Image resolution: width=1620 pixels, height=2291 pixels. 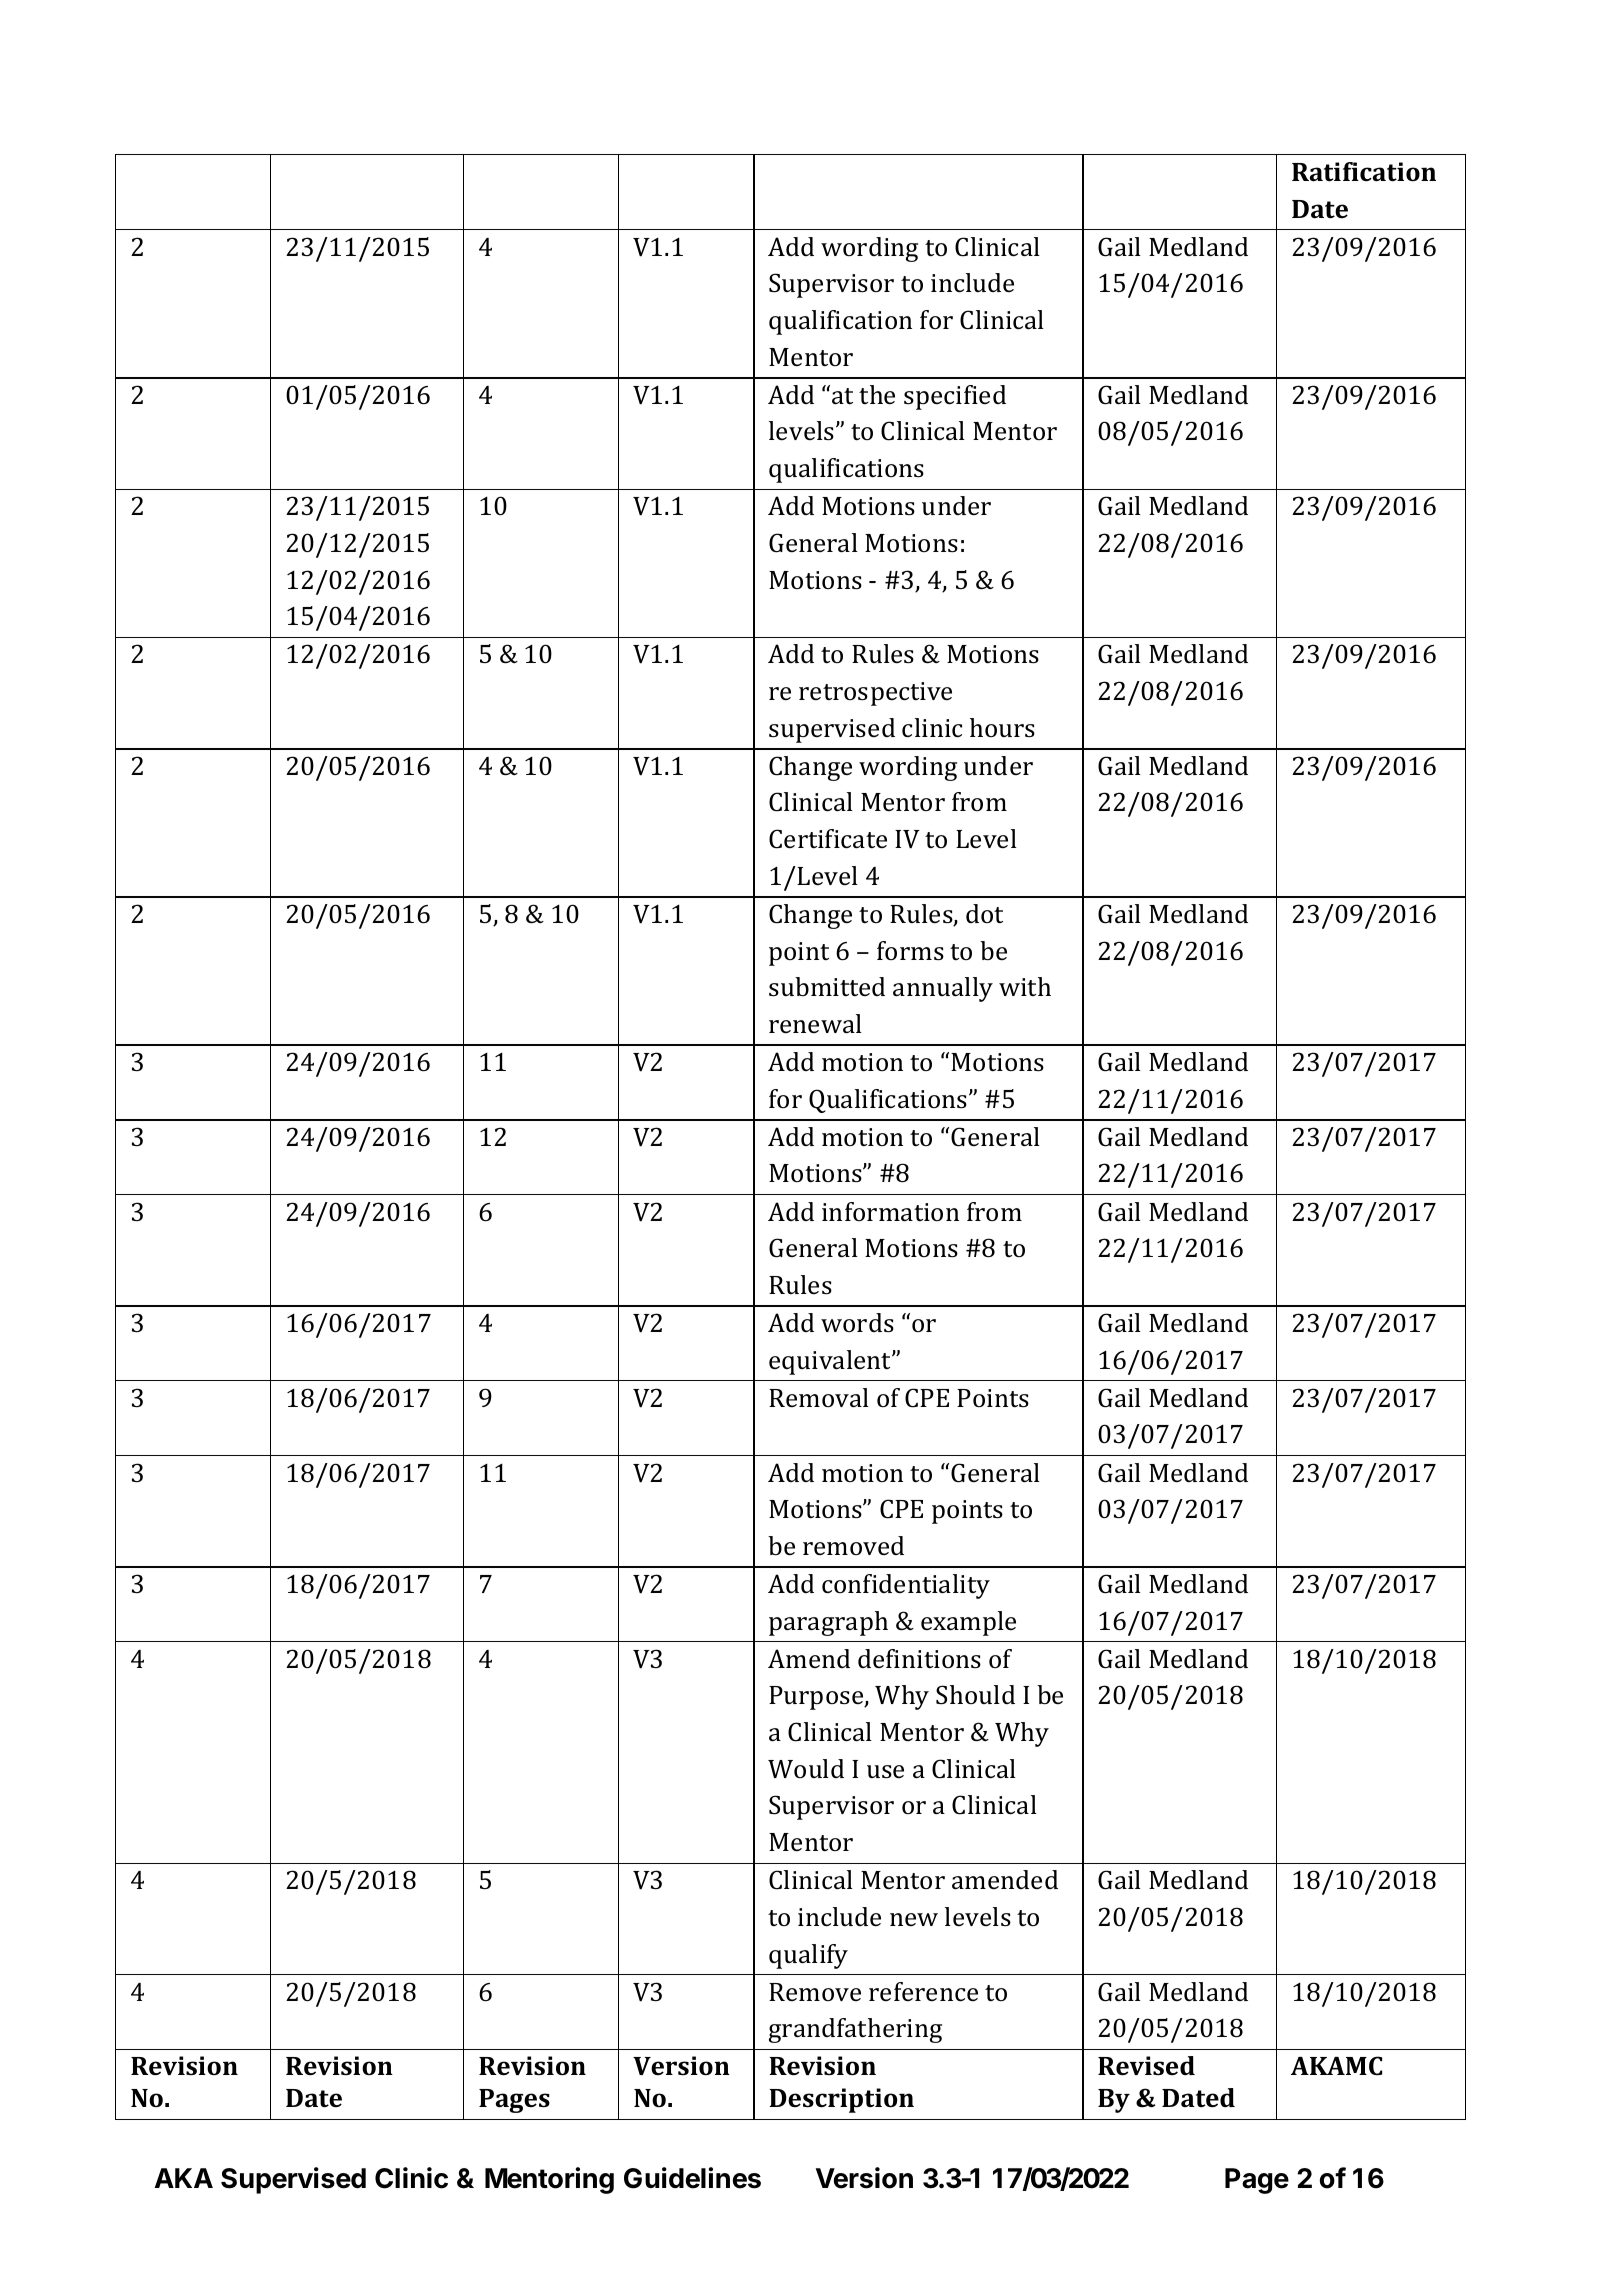 What do you see at coordinates (923, 1992) in the document?
I see `reference` at bounding box center [923, 1992].
